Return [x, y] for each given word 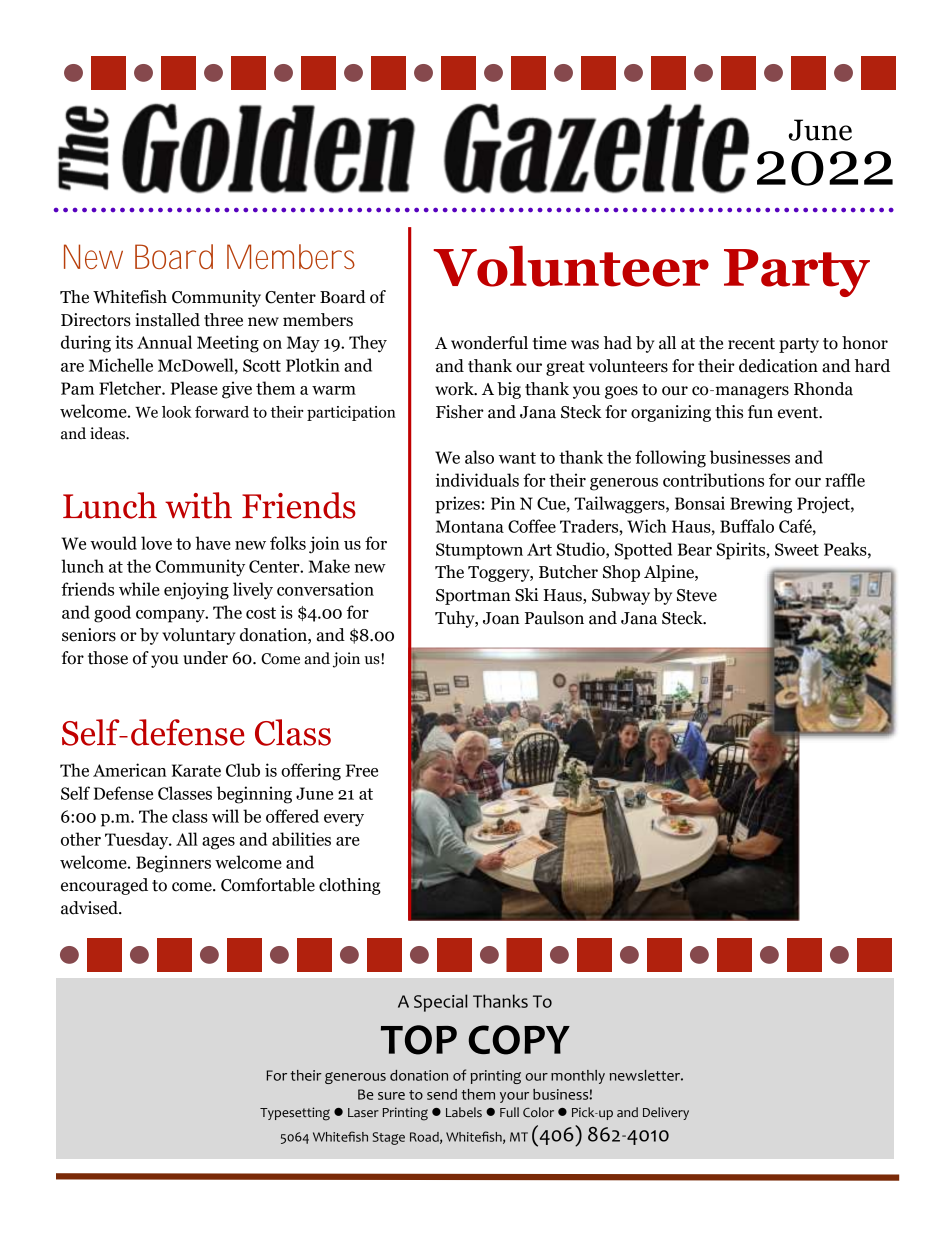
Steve [697, 595]
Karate [196, 770]
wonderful [489, 343]
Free [362, 770]
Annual [164, 342]
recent [751, 344]
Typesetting [295, 1114]
